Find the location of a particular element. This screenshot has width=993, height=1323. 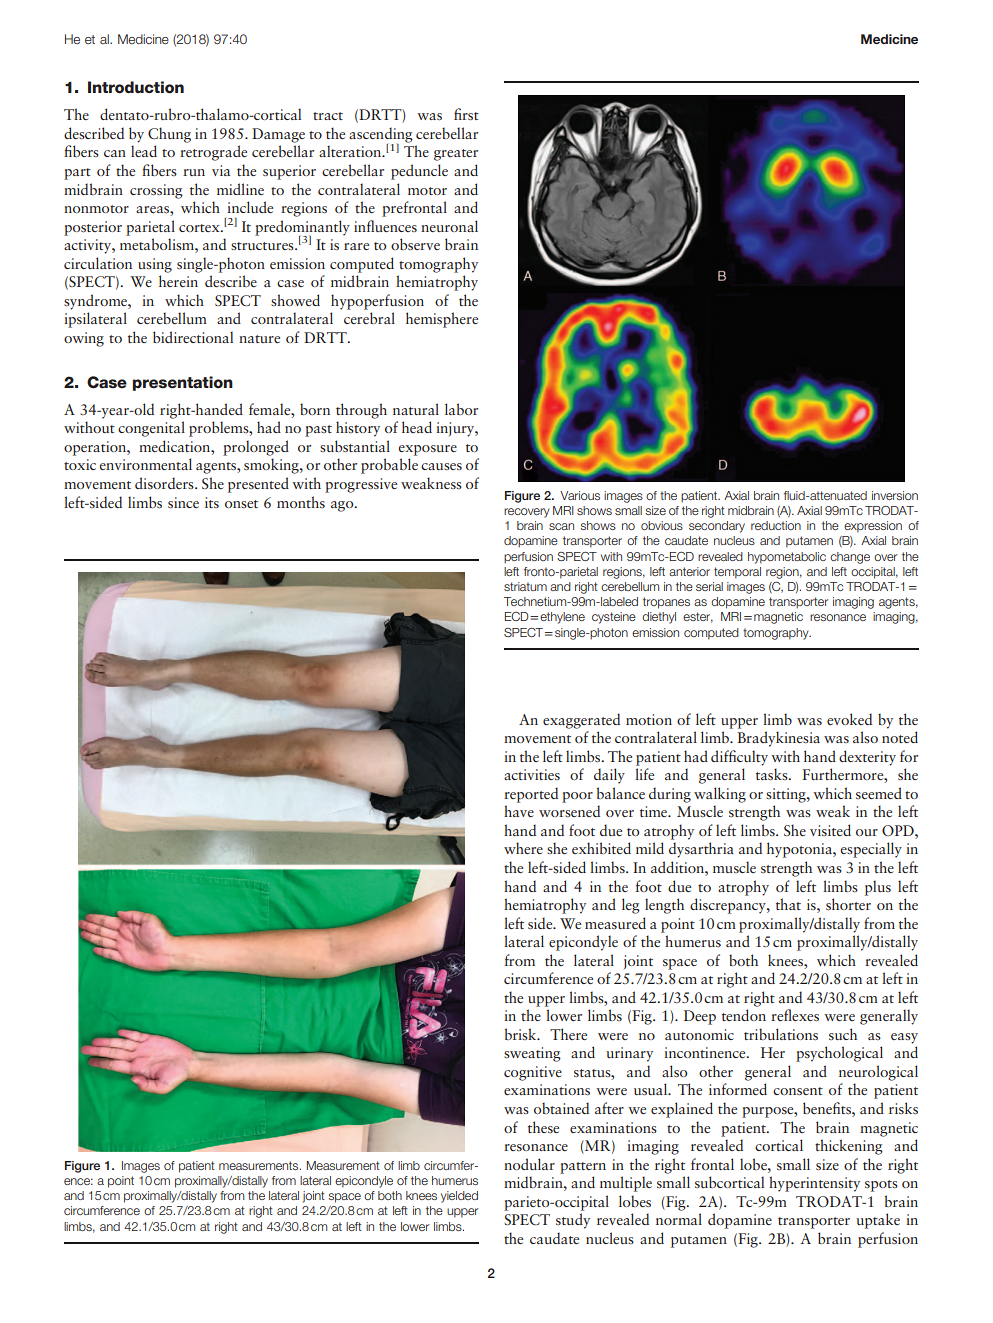

neuronal is located at coordinates (449, 226).
